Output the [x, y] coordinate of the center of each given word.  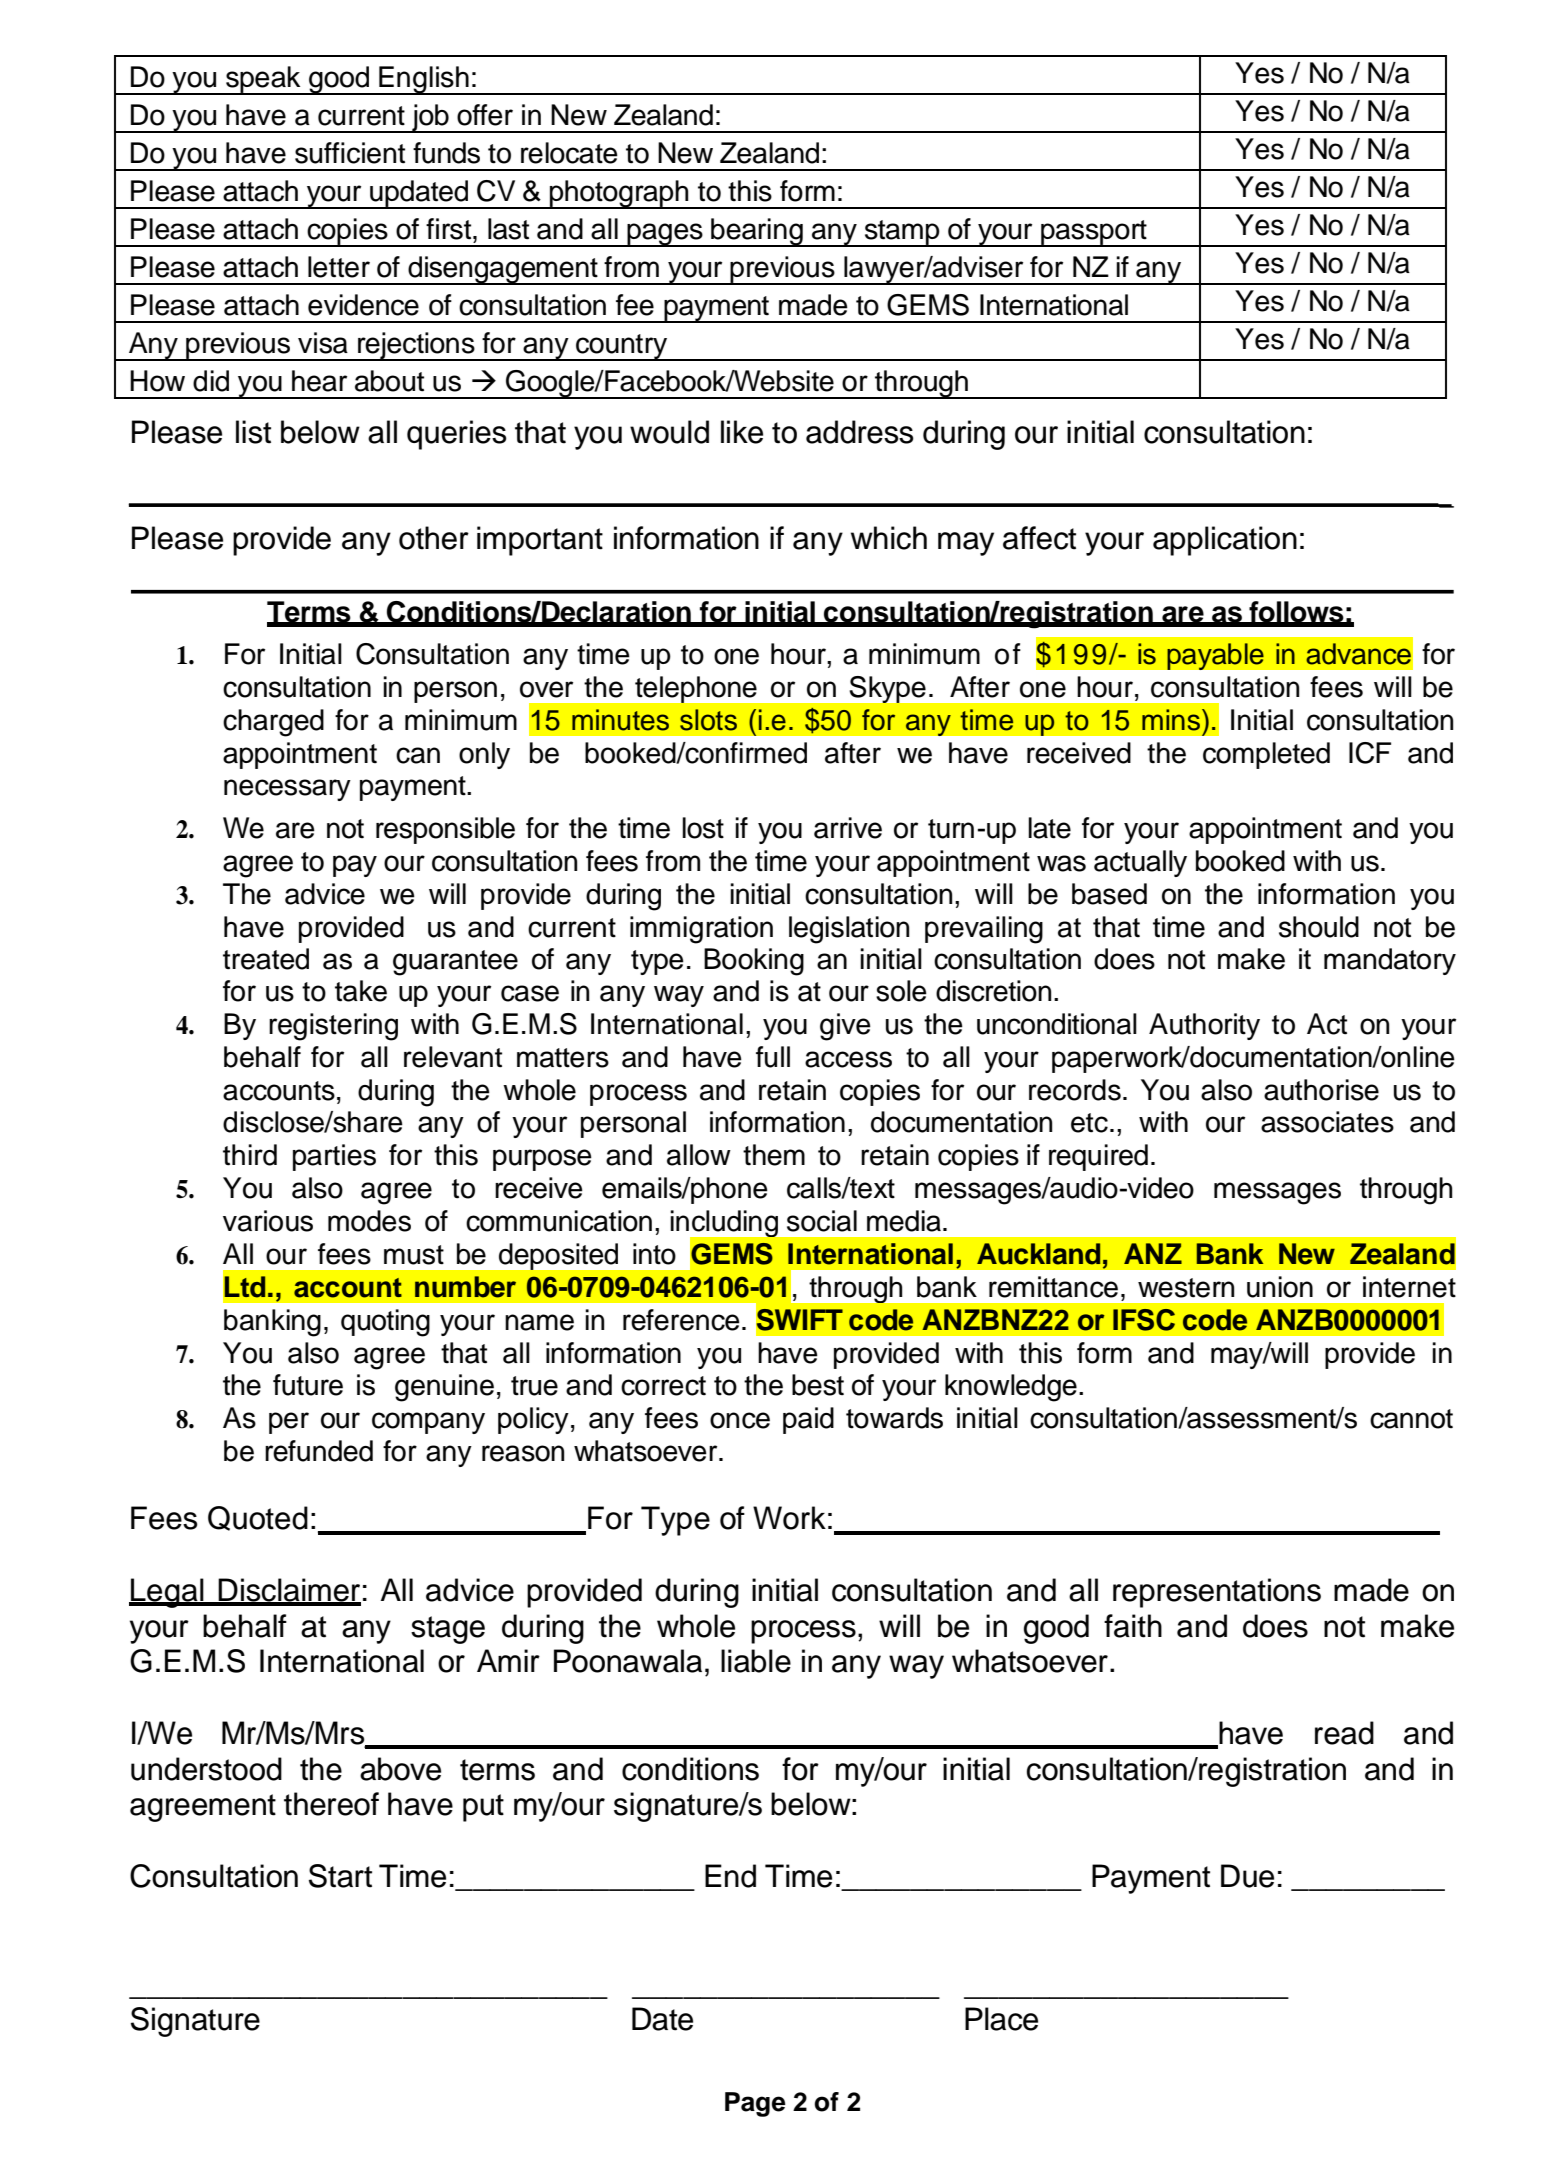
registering [333, 1027]
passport [1094, 233]
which [889, 538]
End [730, 1876]
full [773, 1057]
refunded [319, 1451]
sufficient [350, 153]
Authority [1204, 1026]
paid [808, 1420]
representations [1217, 1593]
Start [340, 1876]
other [434, 538]
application [1225, 541]
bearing [757, 232]
